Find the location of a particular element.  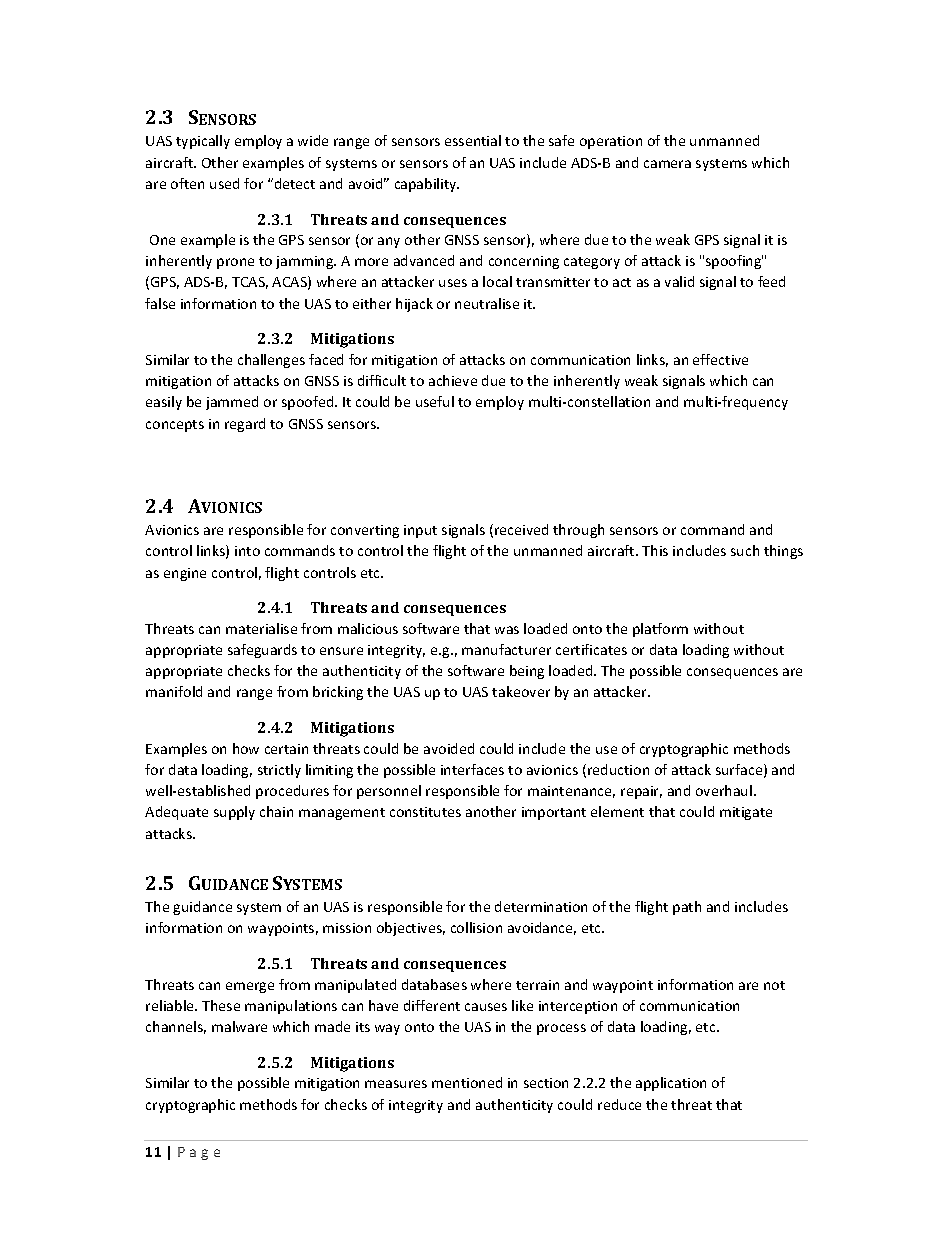

malware is located at coordinates (239, 1026).
